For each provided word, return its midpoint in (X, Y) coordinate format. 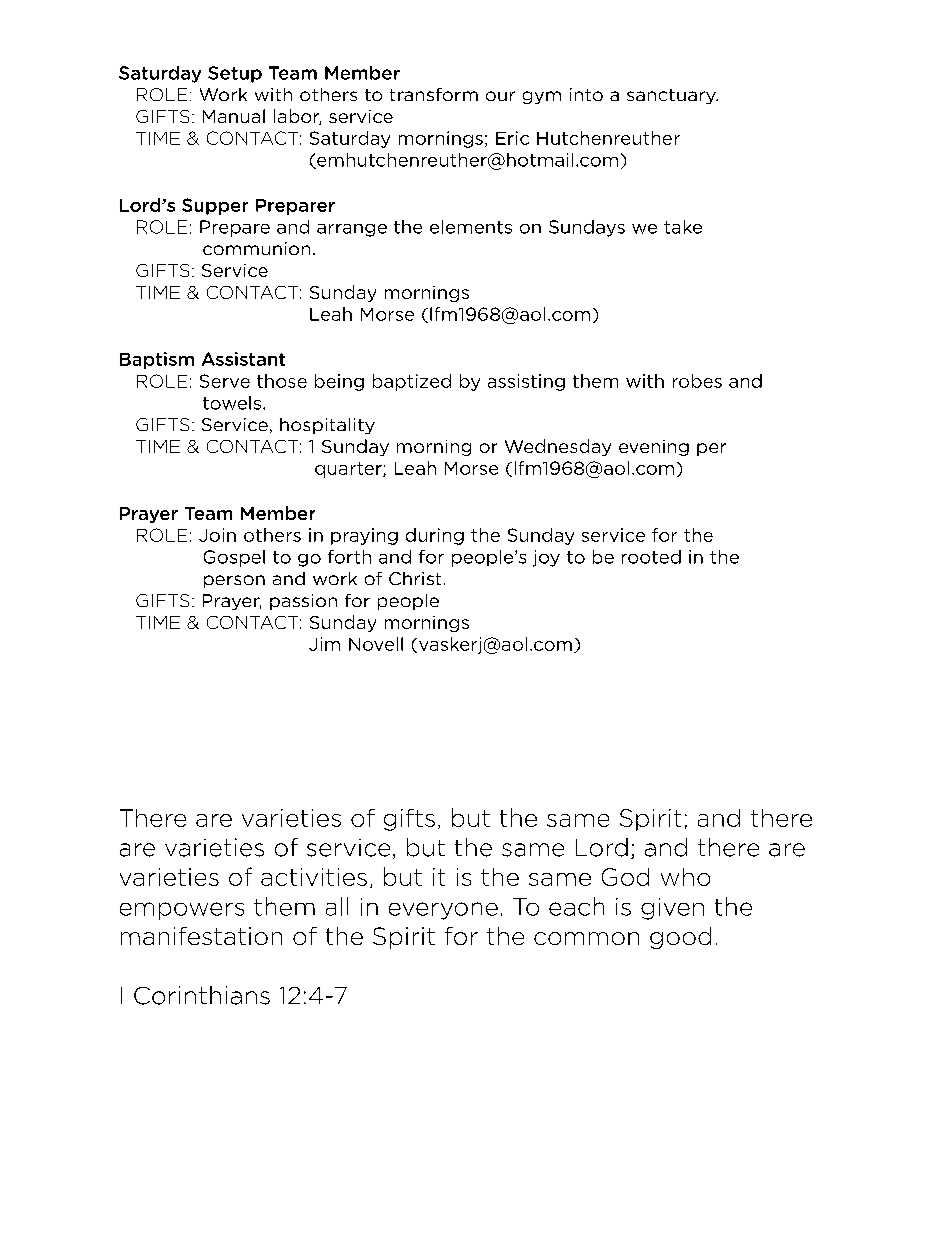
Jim (324, 644)
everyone (443, 911)
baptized (412, 382)
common (586, 938)
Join (217, 535)
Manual (234, 116)
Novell (376, 644)
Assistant (243, 359)
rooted (651, 557)
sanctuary (672, 96)
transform (434, 94)
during (435, 536)
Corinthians (202, 995)
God (625, 877)
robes (697, 381)
